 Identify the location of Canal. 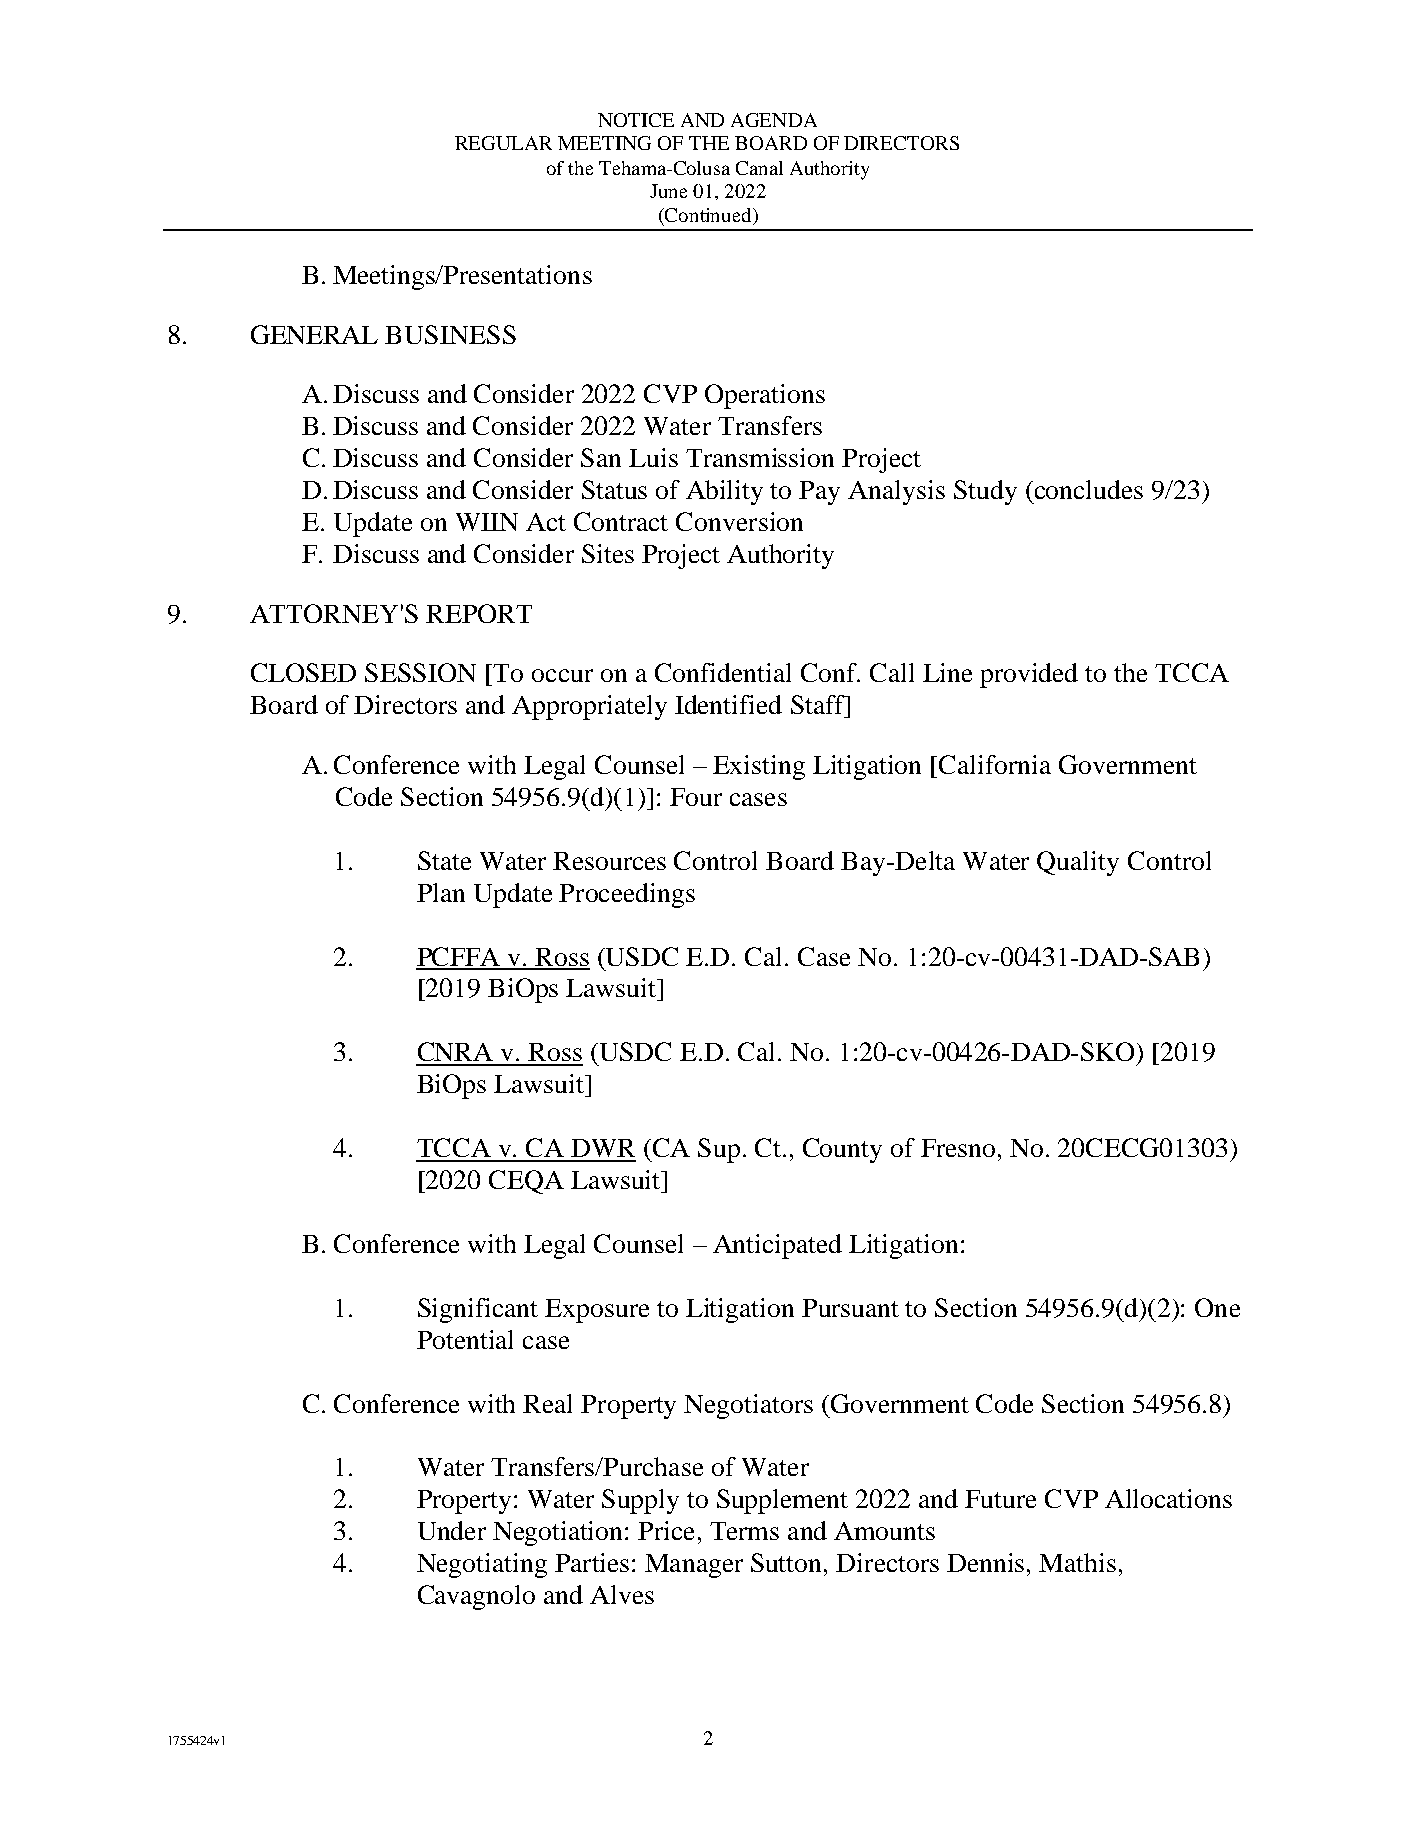
(759, 168).
